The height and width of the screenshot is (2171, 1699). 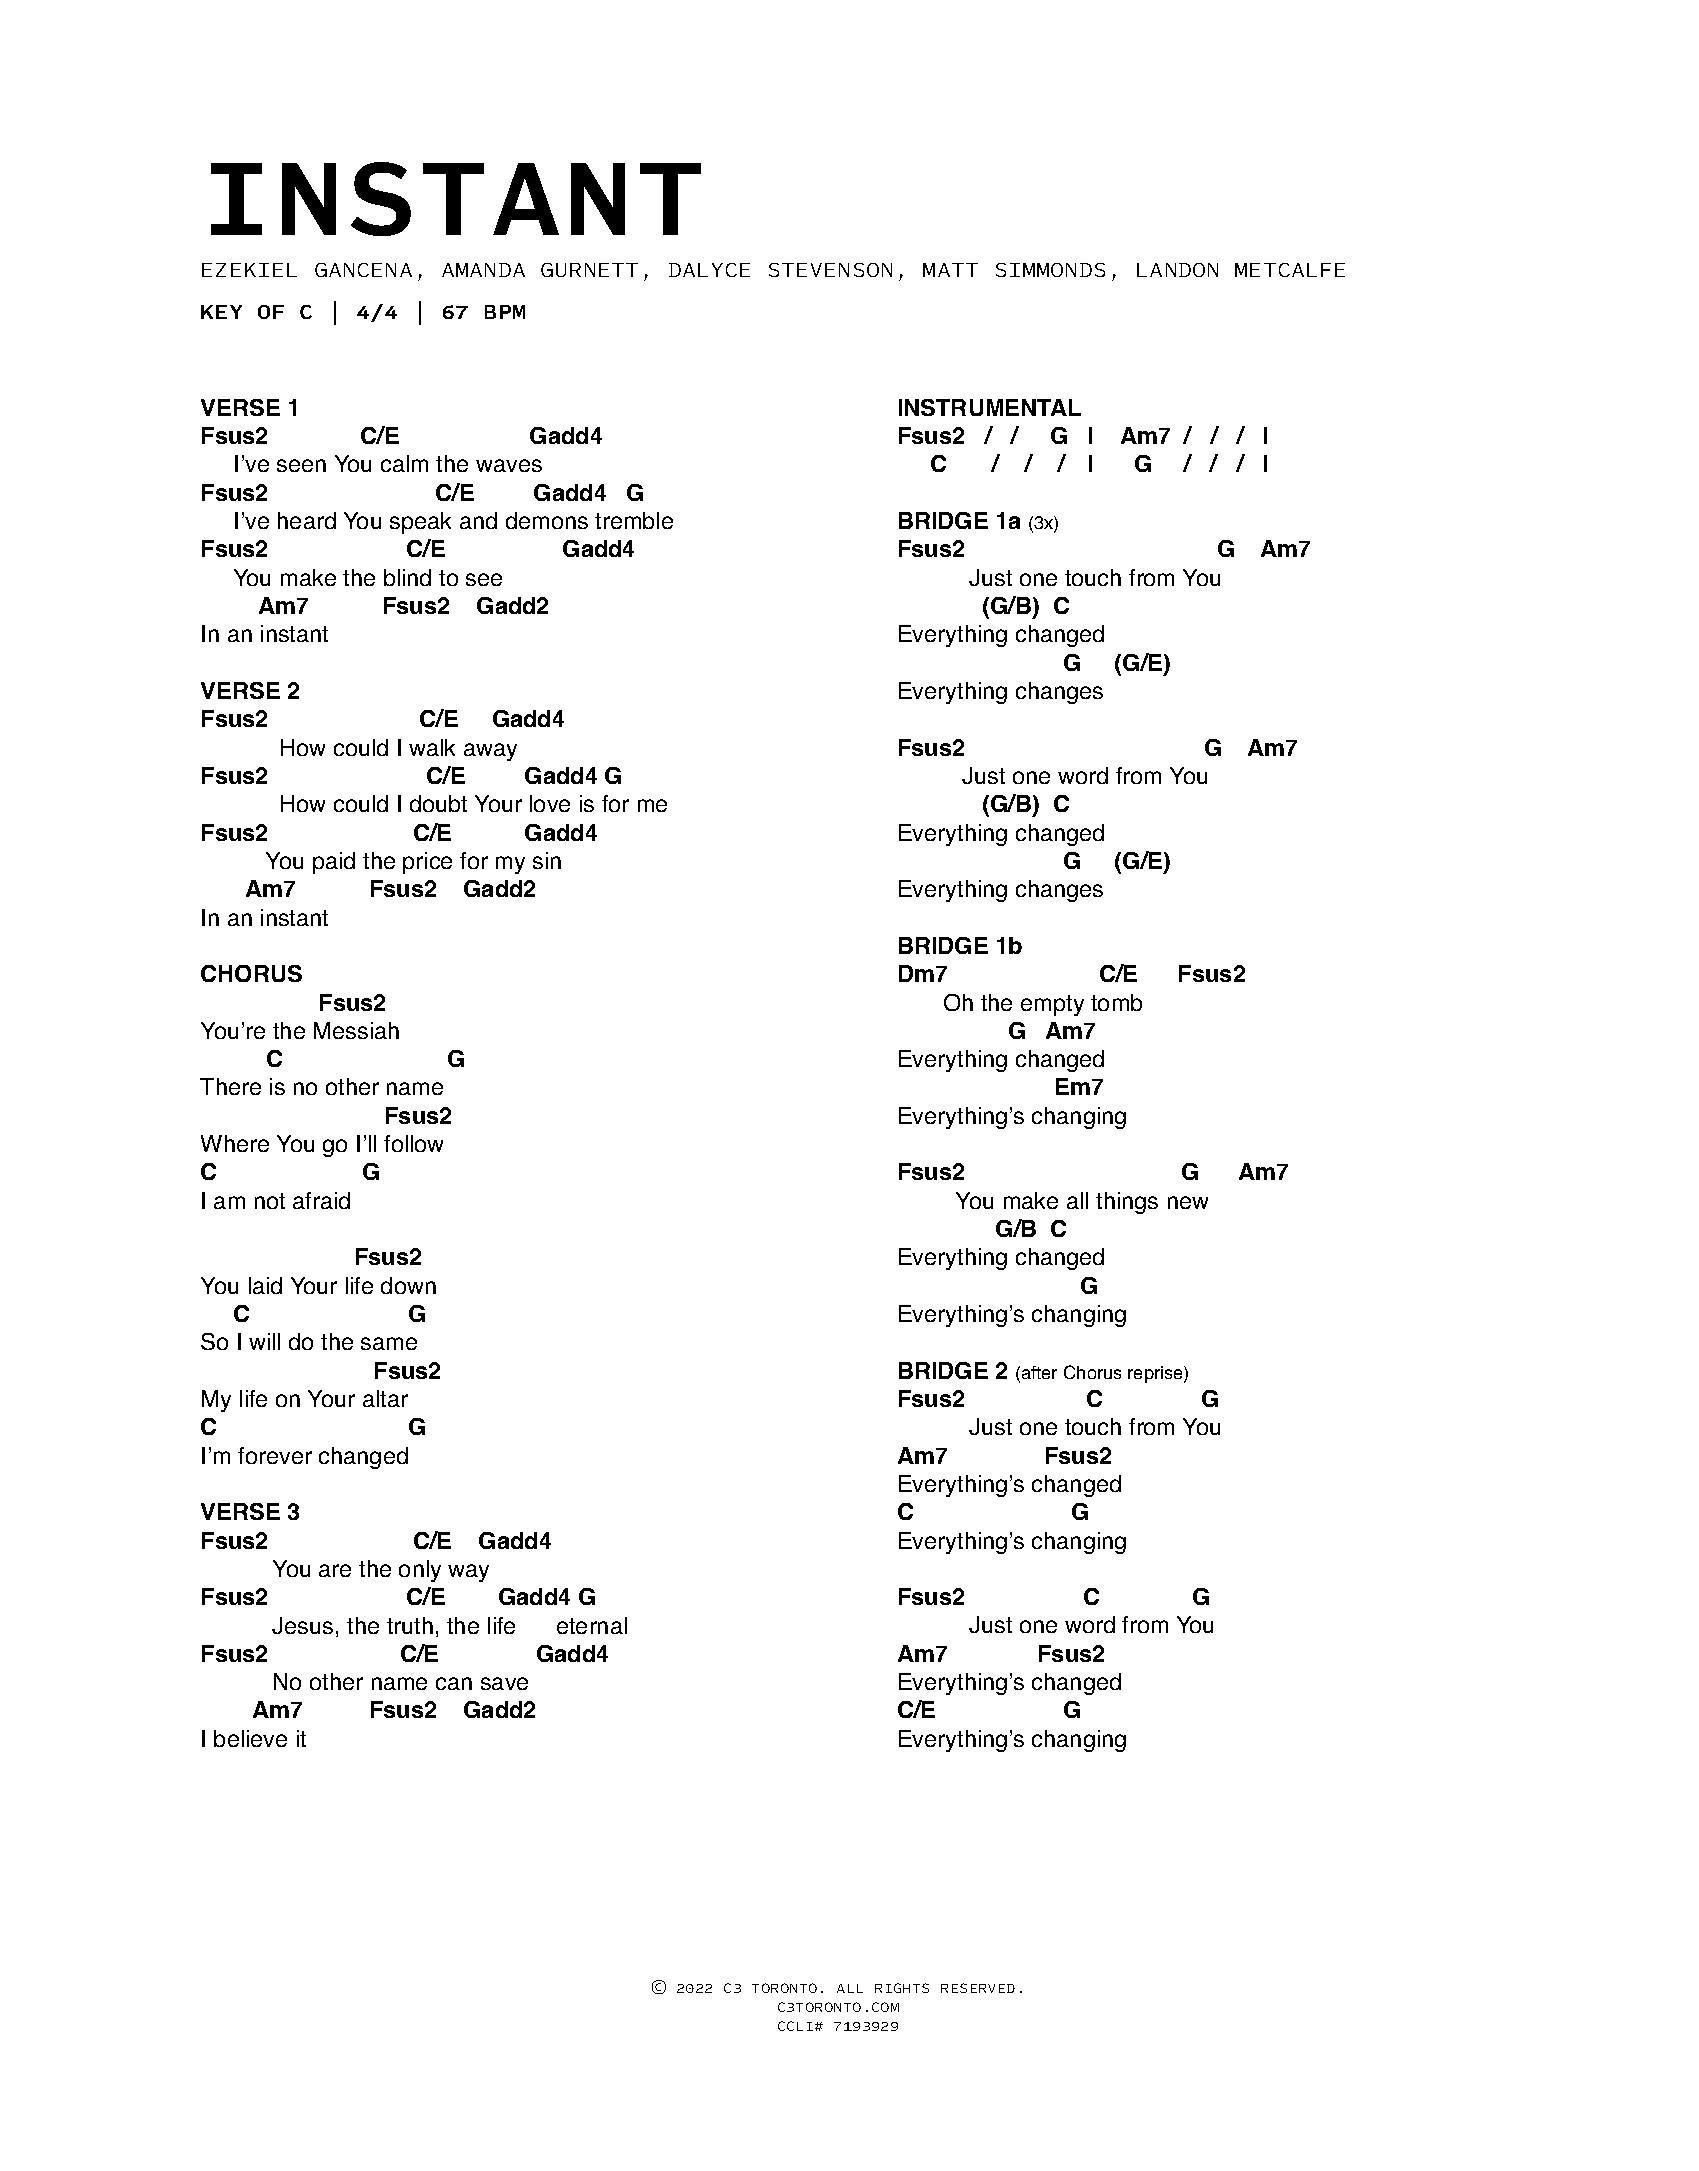 I want to click on believe, so click(x=250, y=1738).
